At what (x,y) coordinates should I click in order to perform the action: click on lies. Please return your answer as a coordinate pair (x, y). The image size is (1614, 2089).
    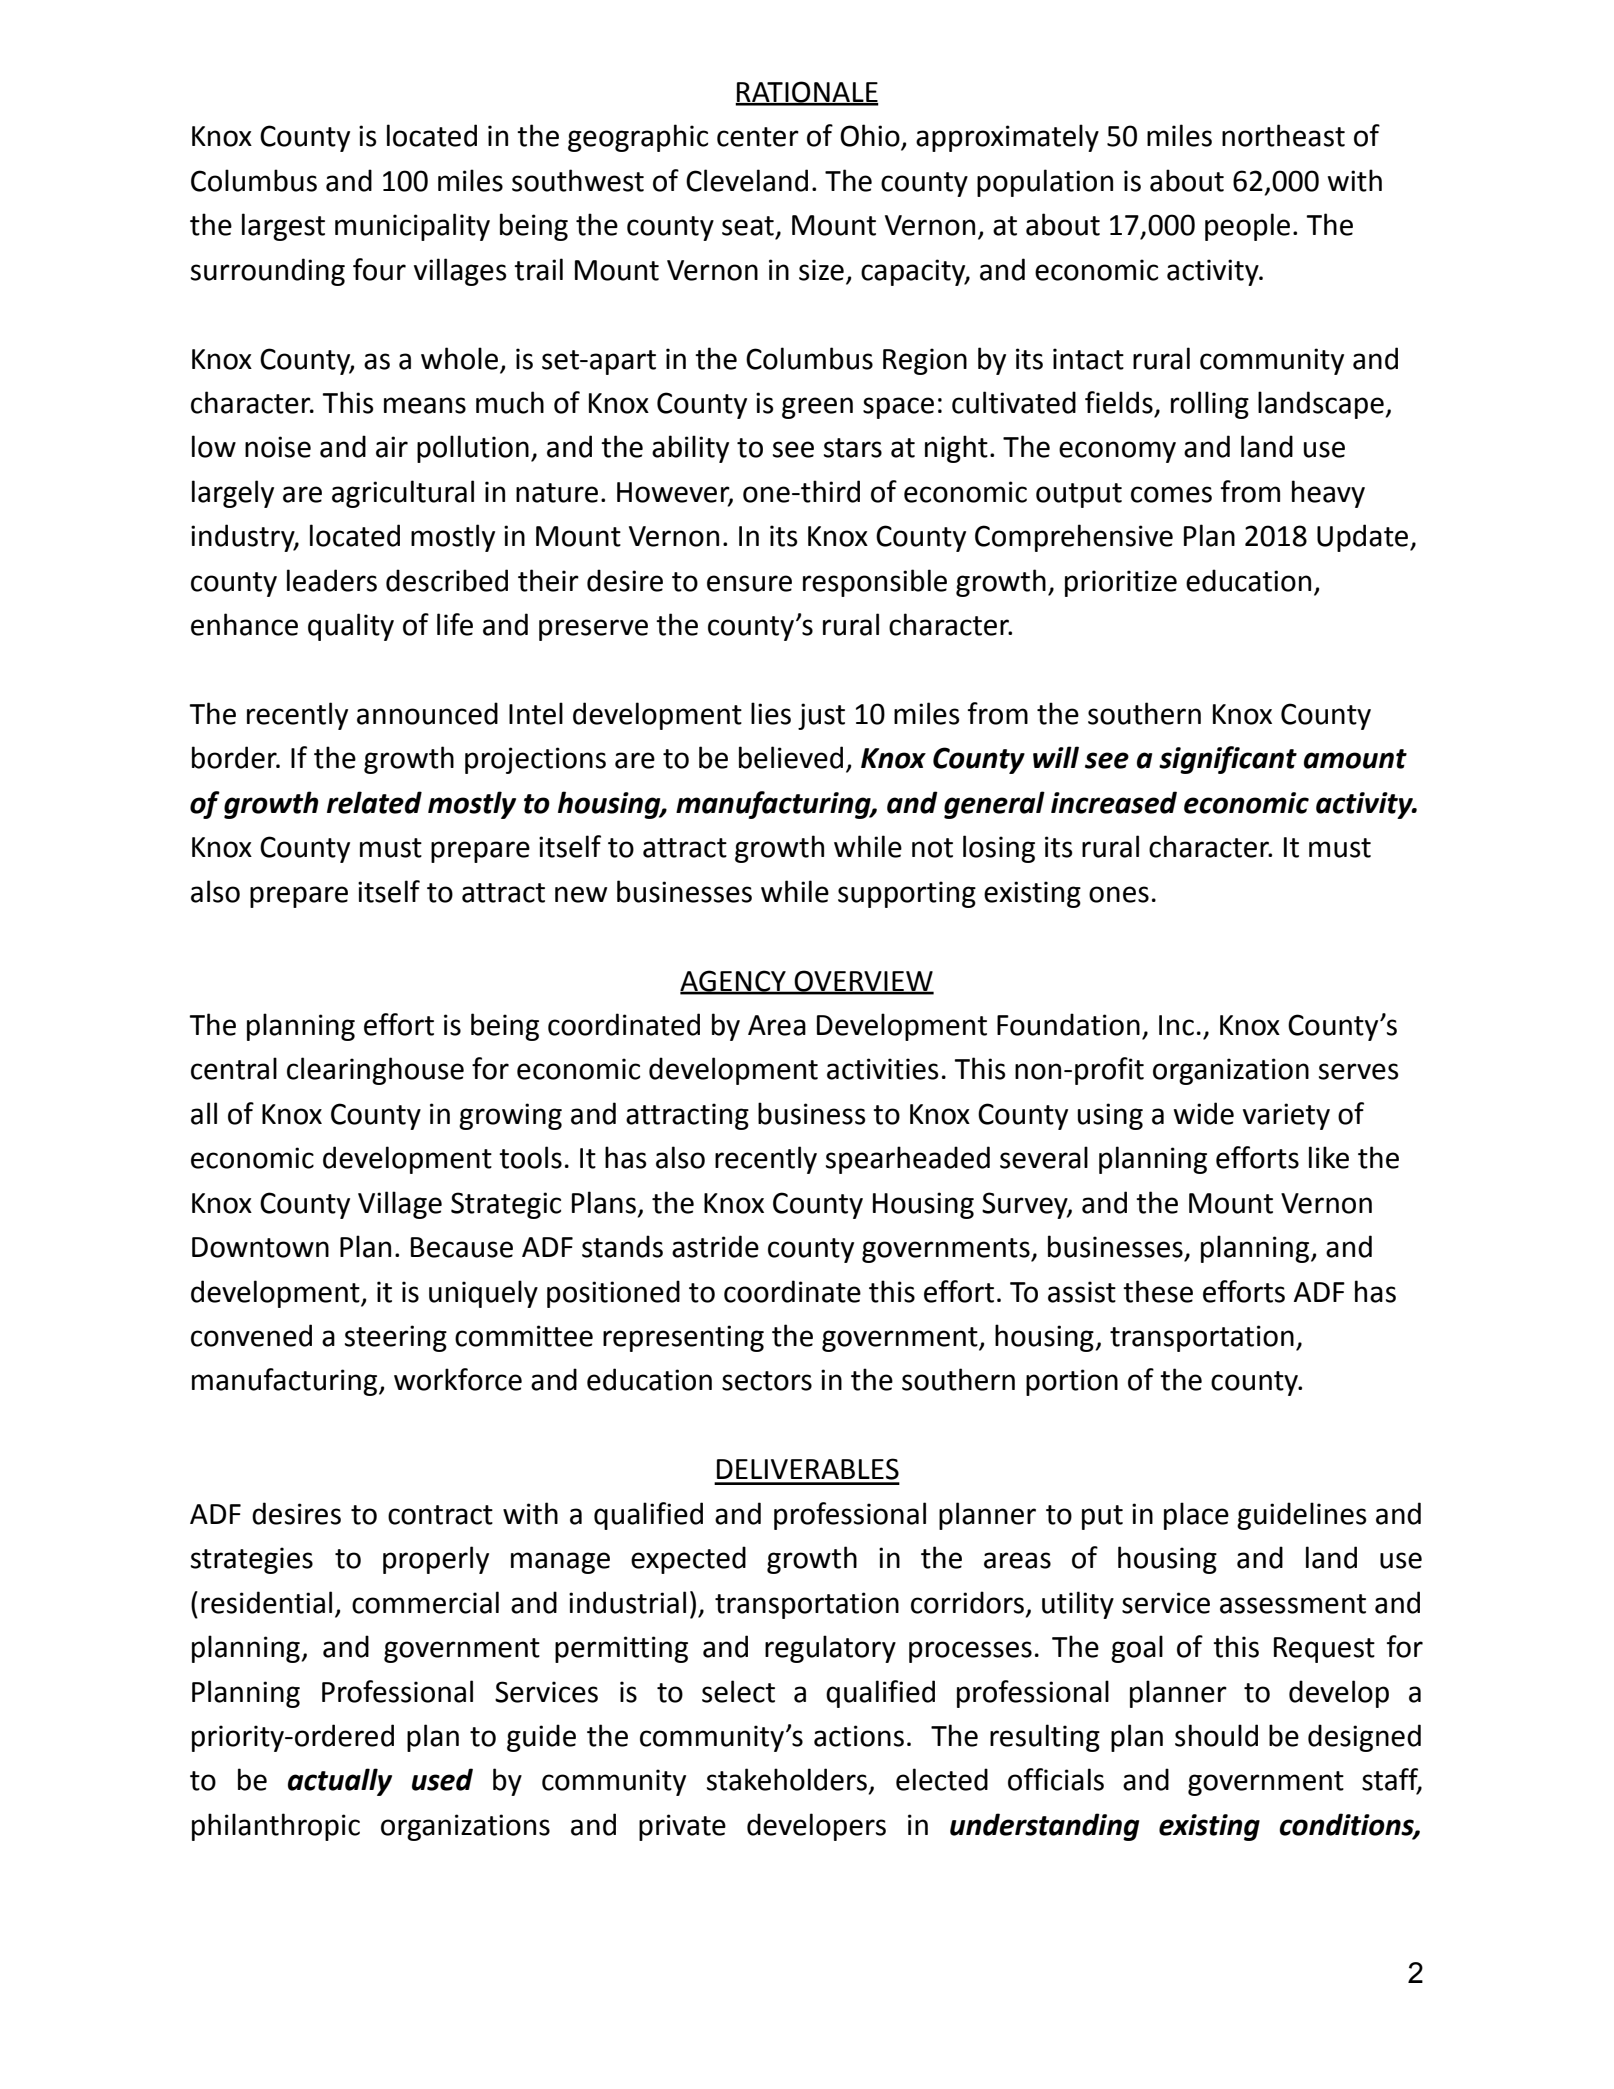
    Looking at the image, I should click on (771, 713).
